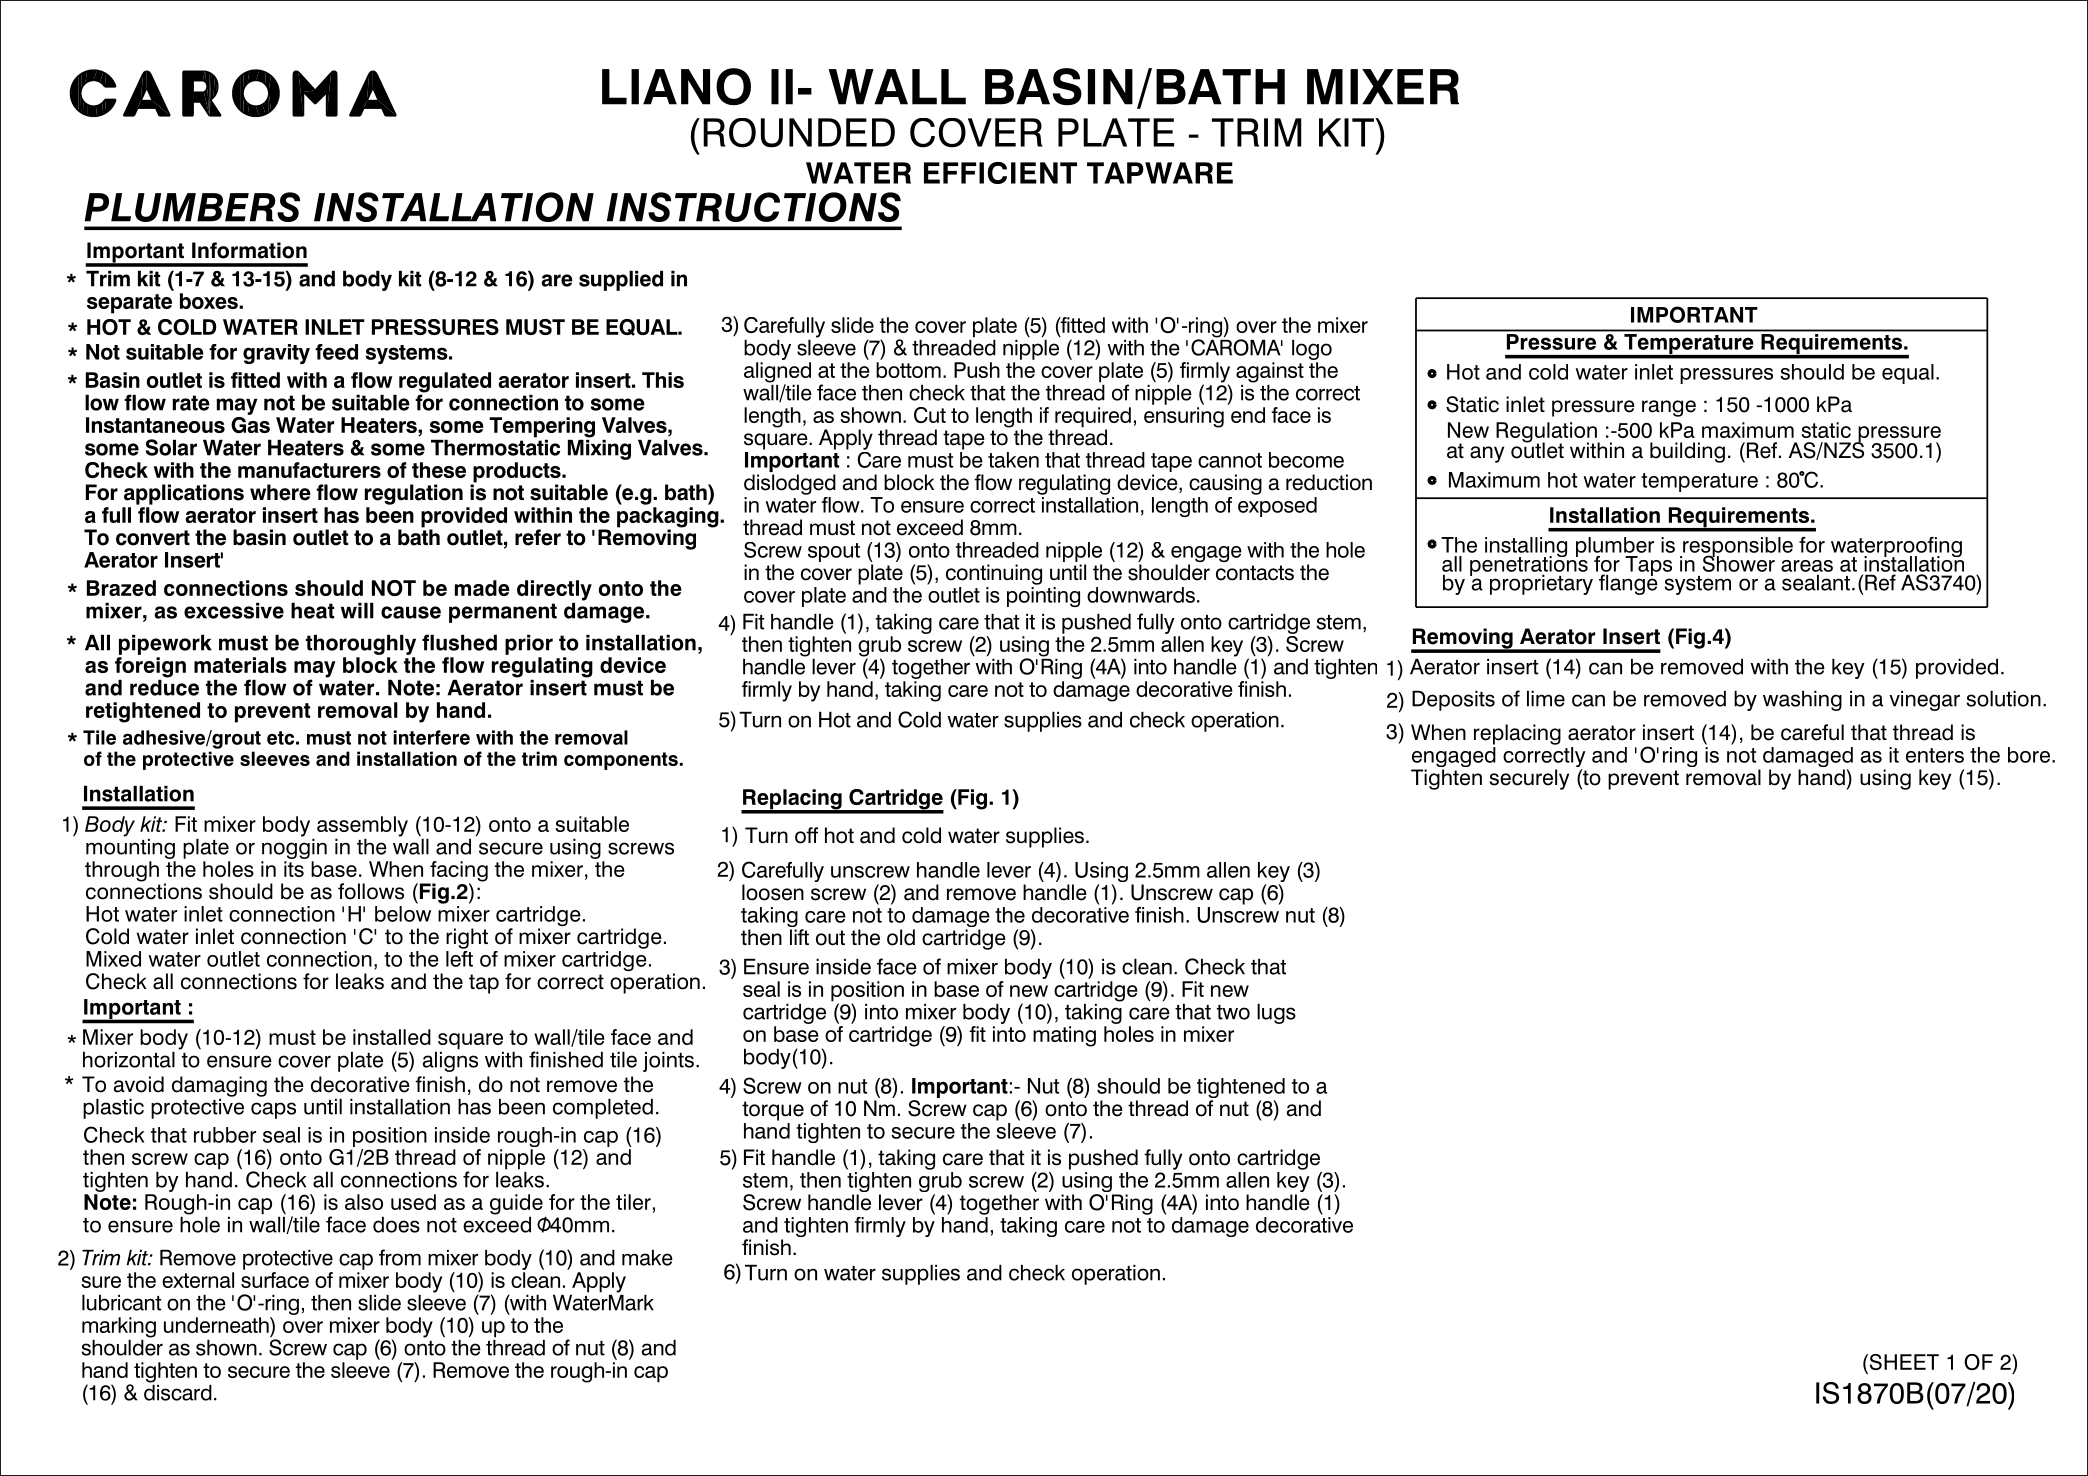 This screenshot has height=1476, width=2088. Describe the element at coordinates (217, 1325) in the screenshot. I see `underneath` at that location.
